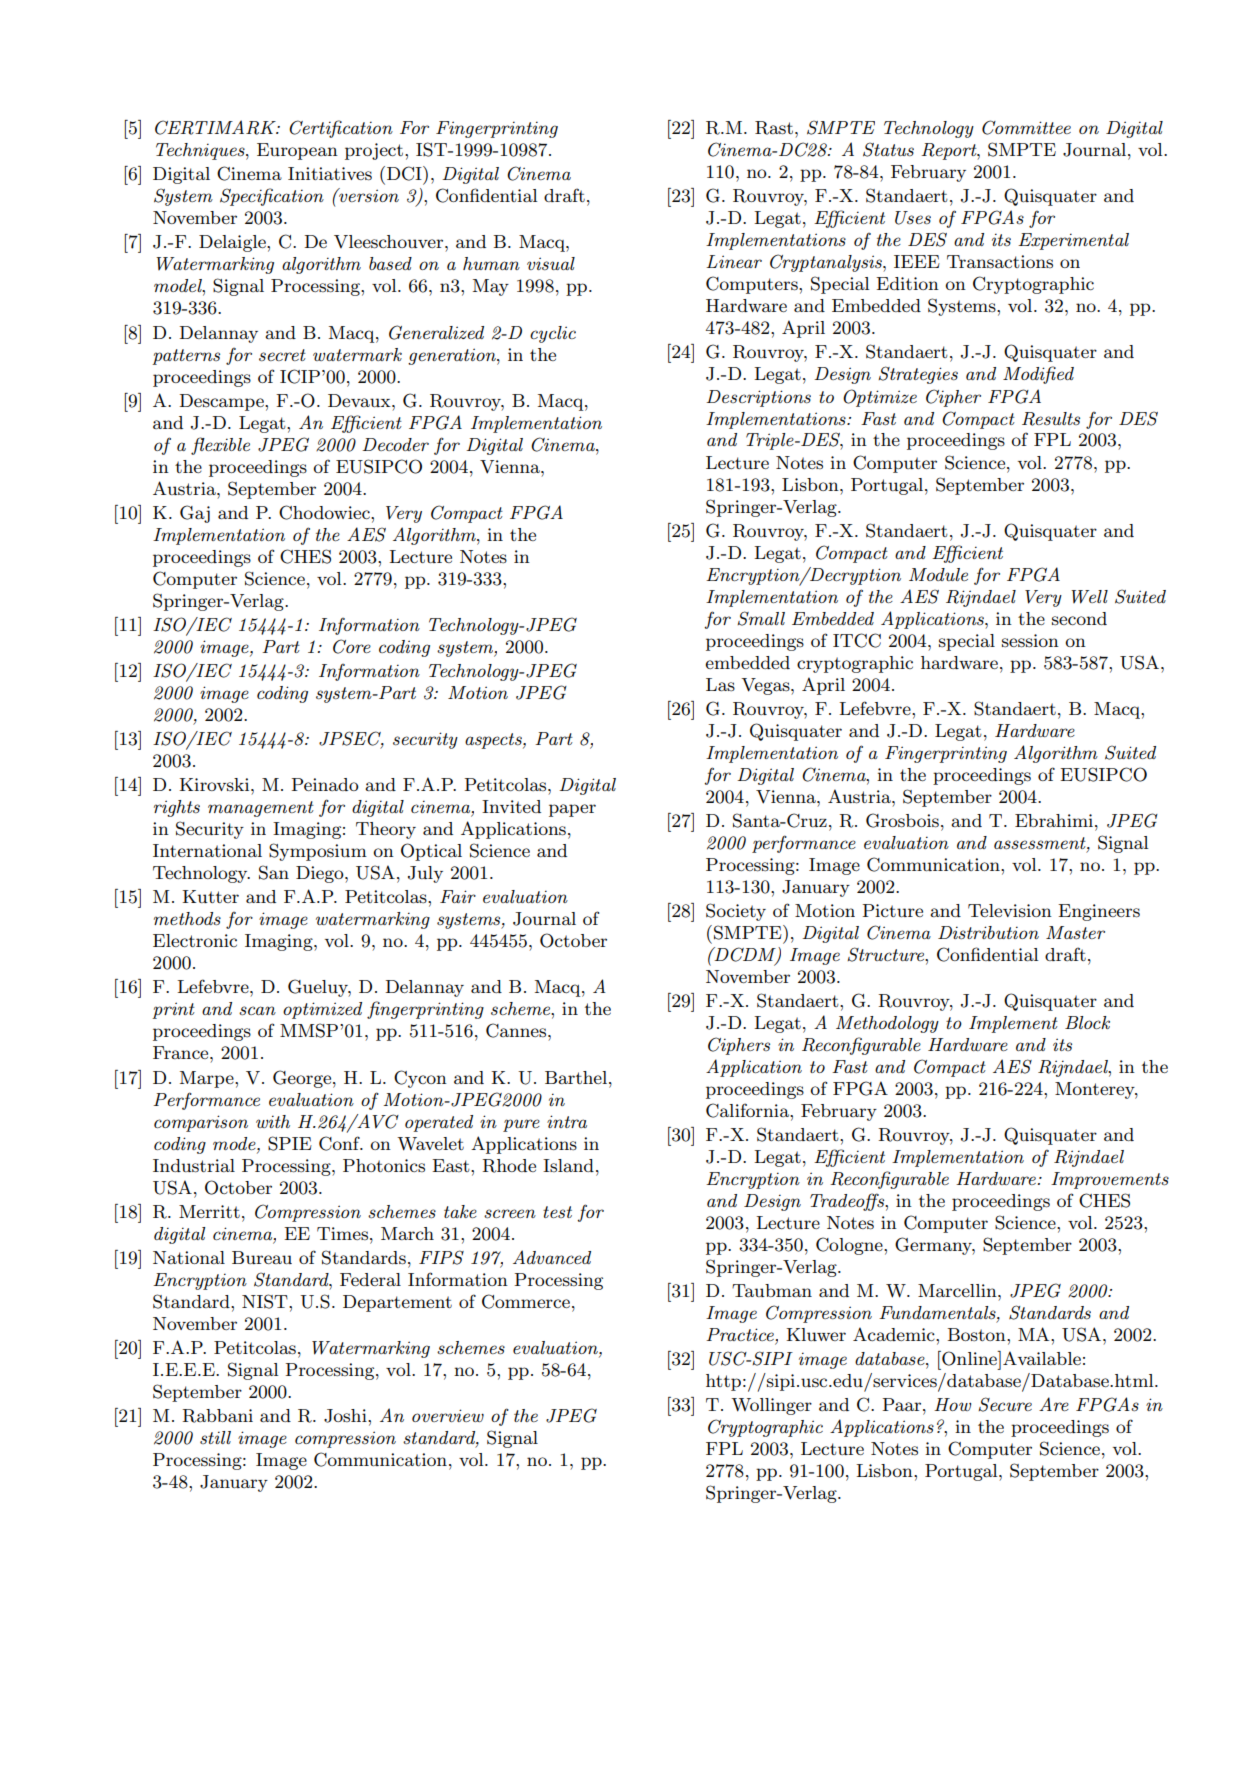 The height and width of the screenshot is (1771, 1251). Describe the element at coordinates (517, 1030) in the screenshot. I see `Cannes` at that location.
